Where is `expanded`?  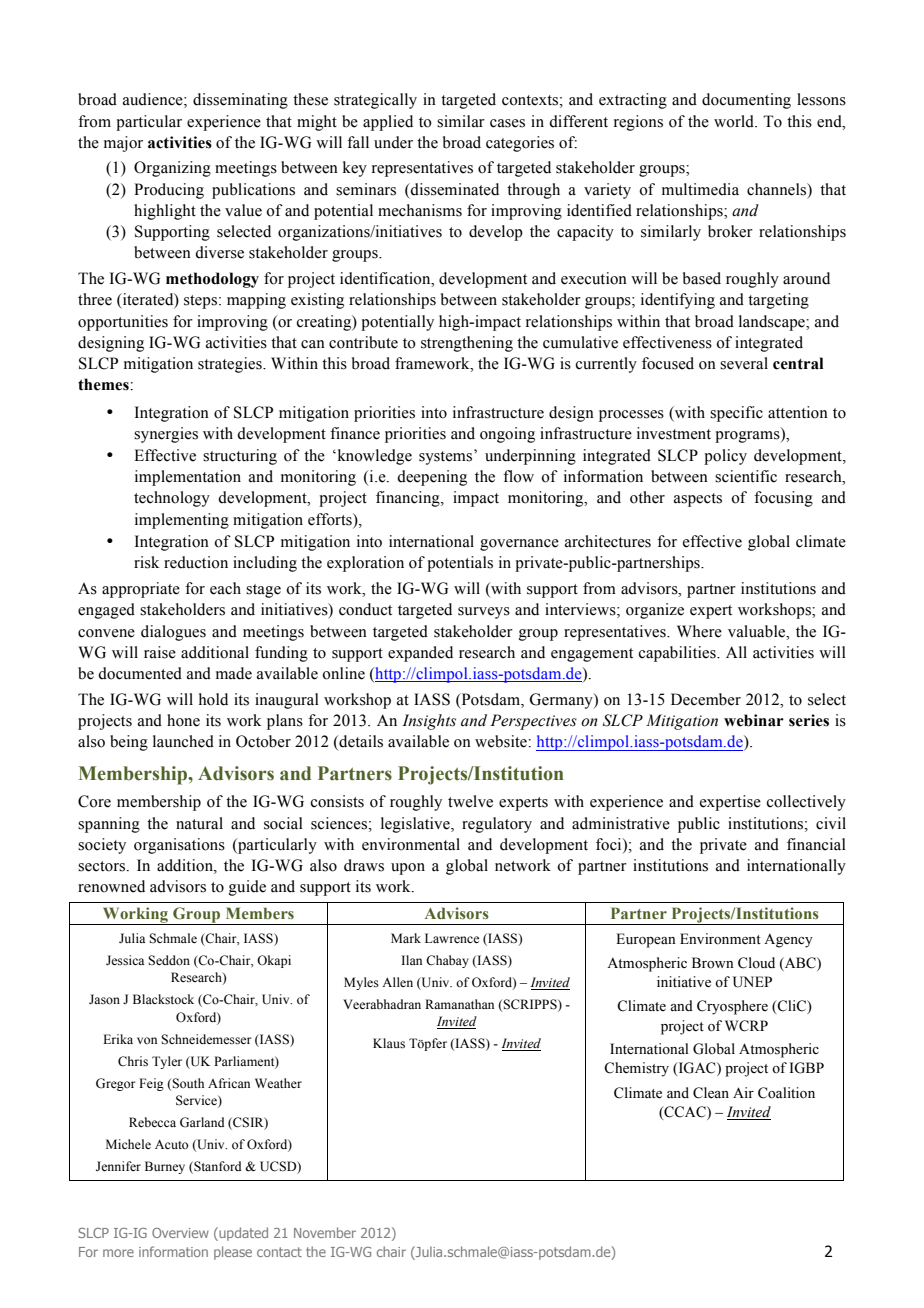
expanded is located at coordinates (420, 654).
